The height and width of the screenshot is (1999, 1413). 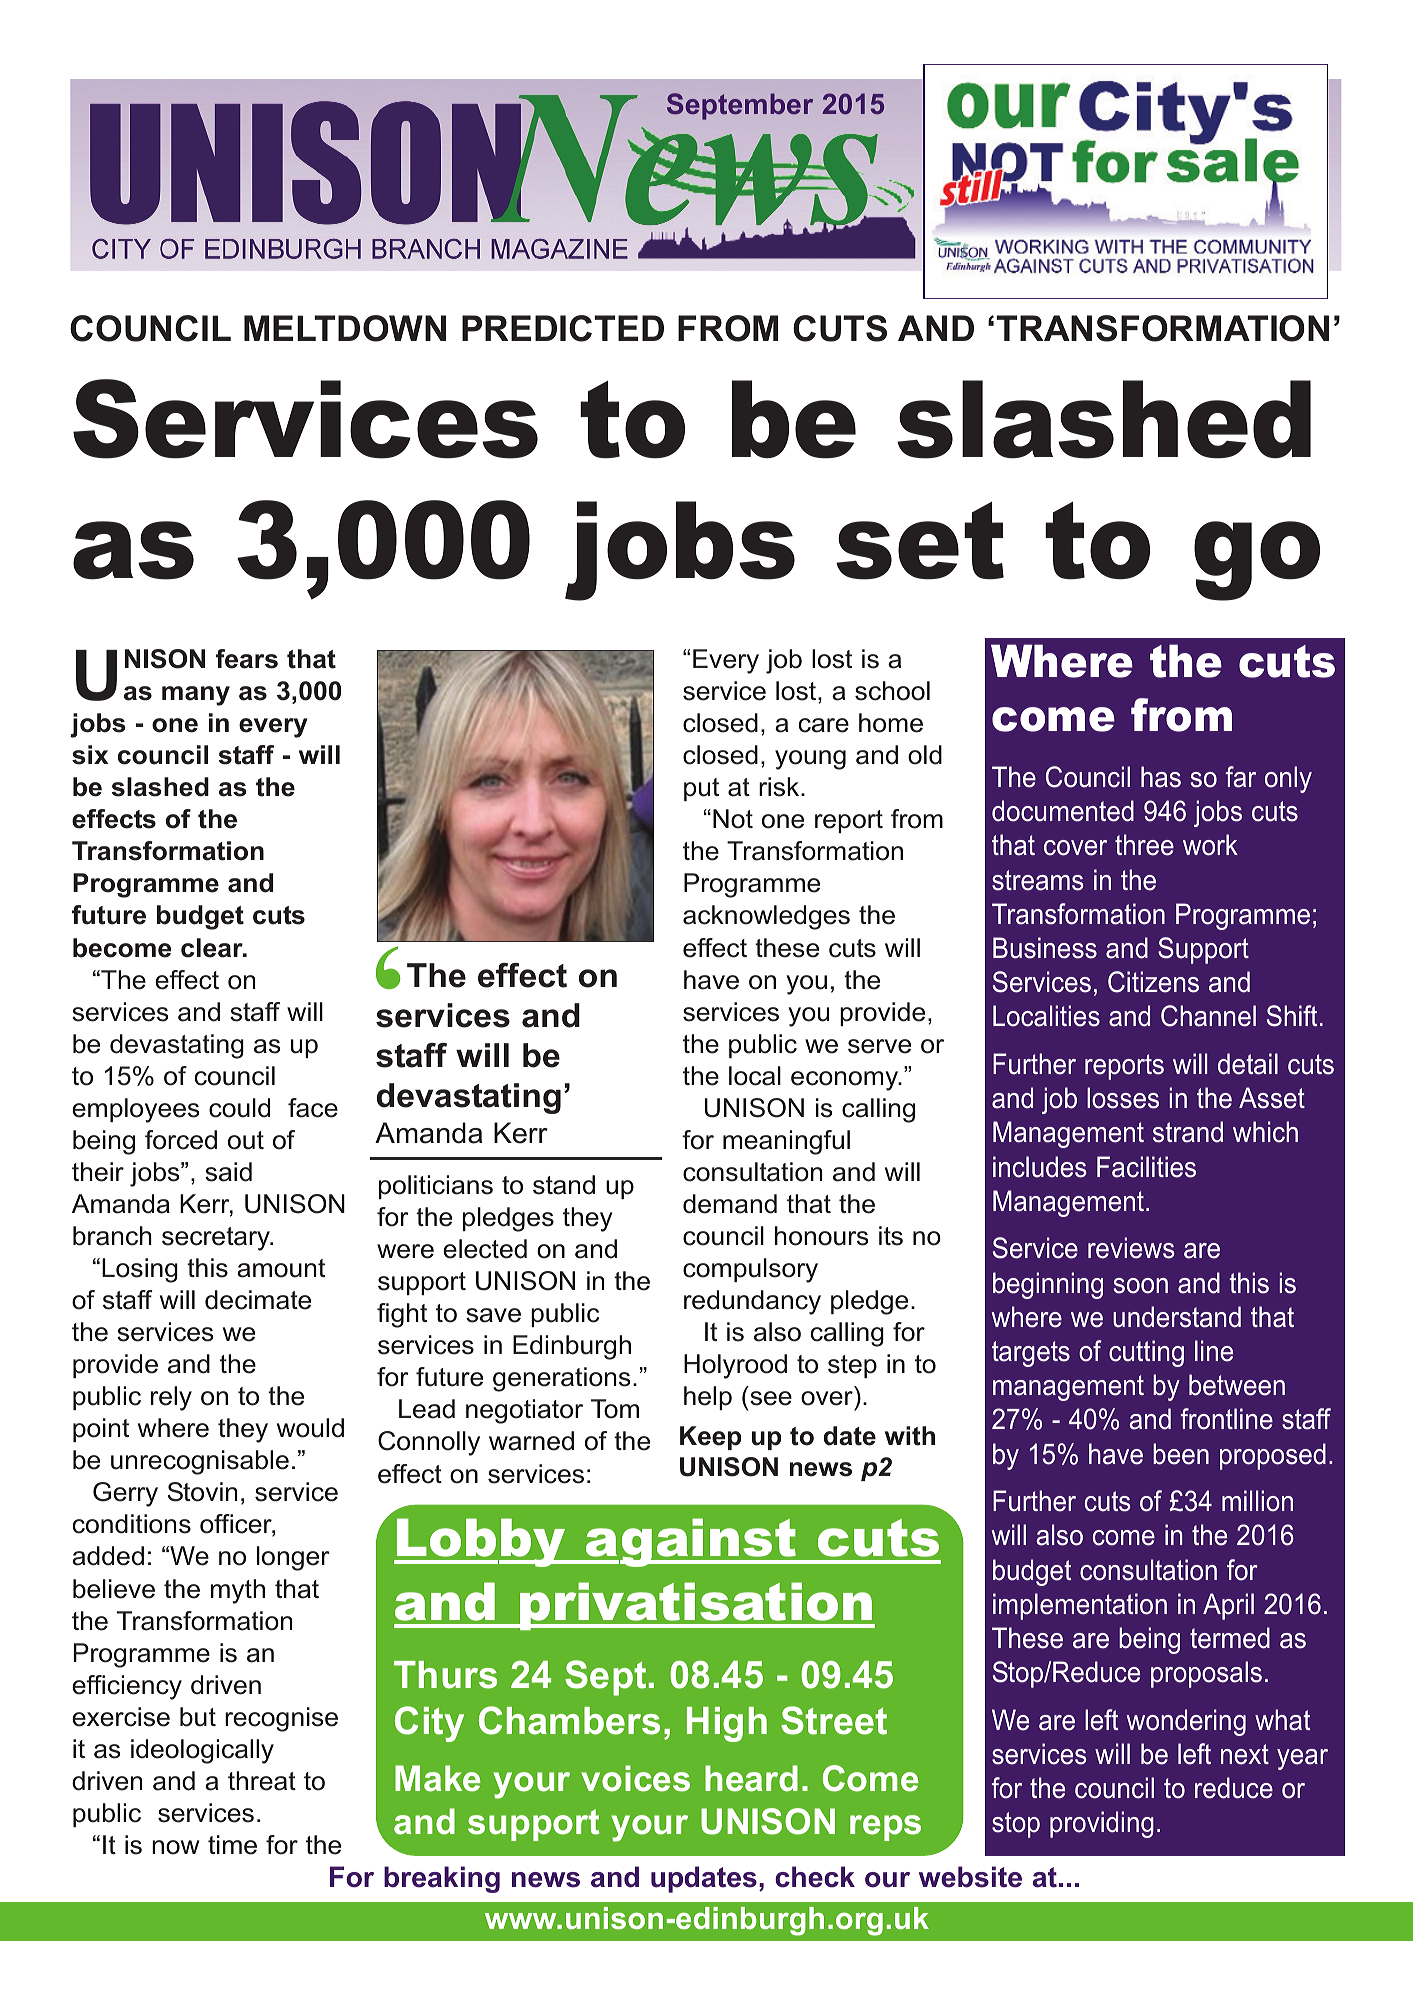 What do you see at coordinates (217, 1239) in the screenshot?
I see `secretary` at bounding box center [217, 1239].
